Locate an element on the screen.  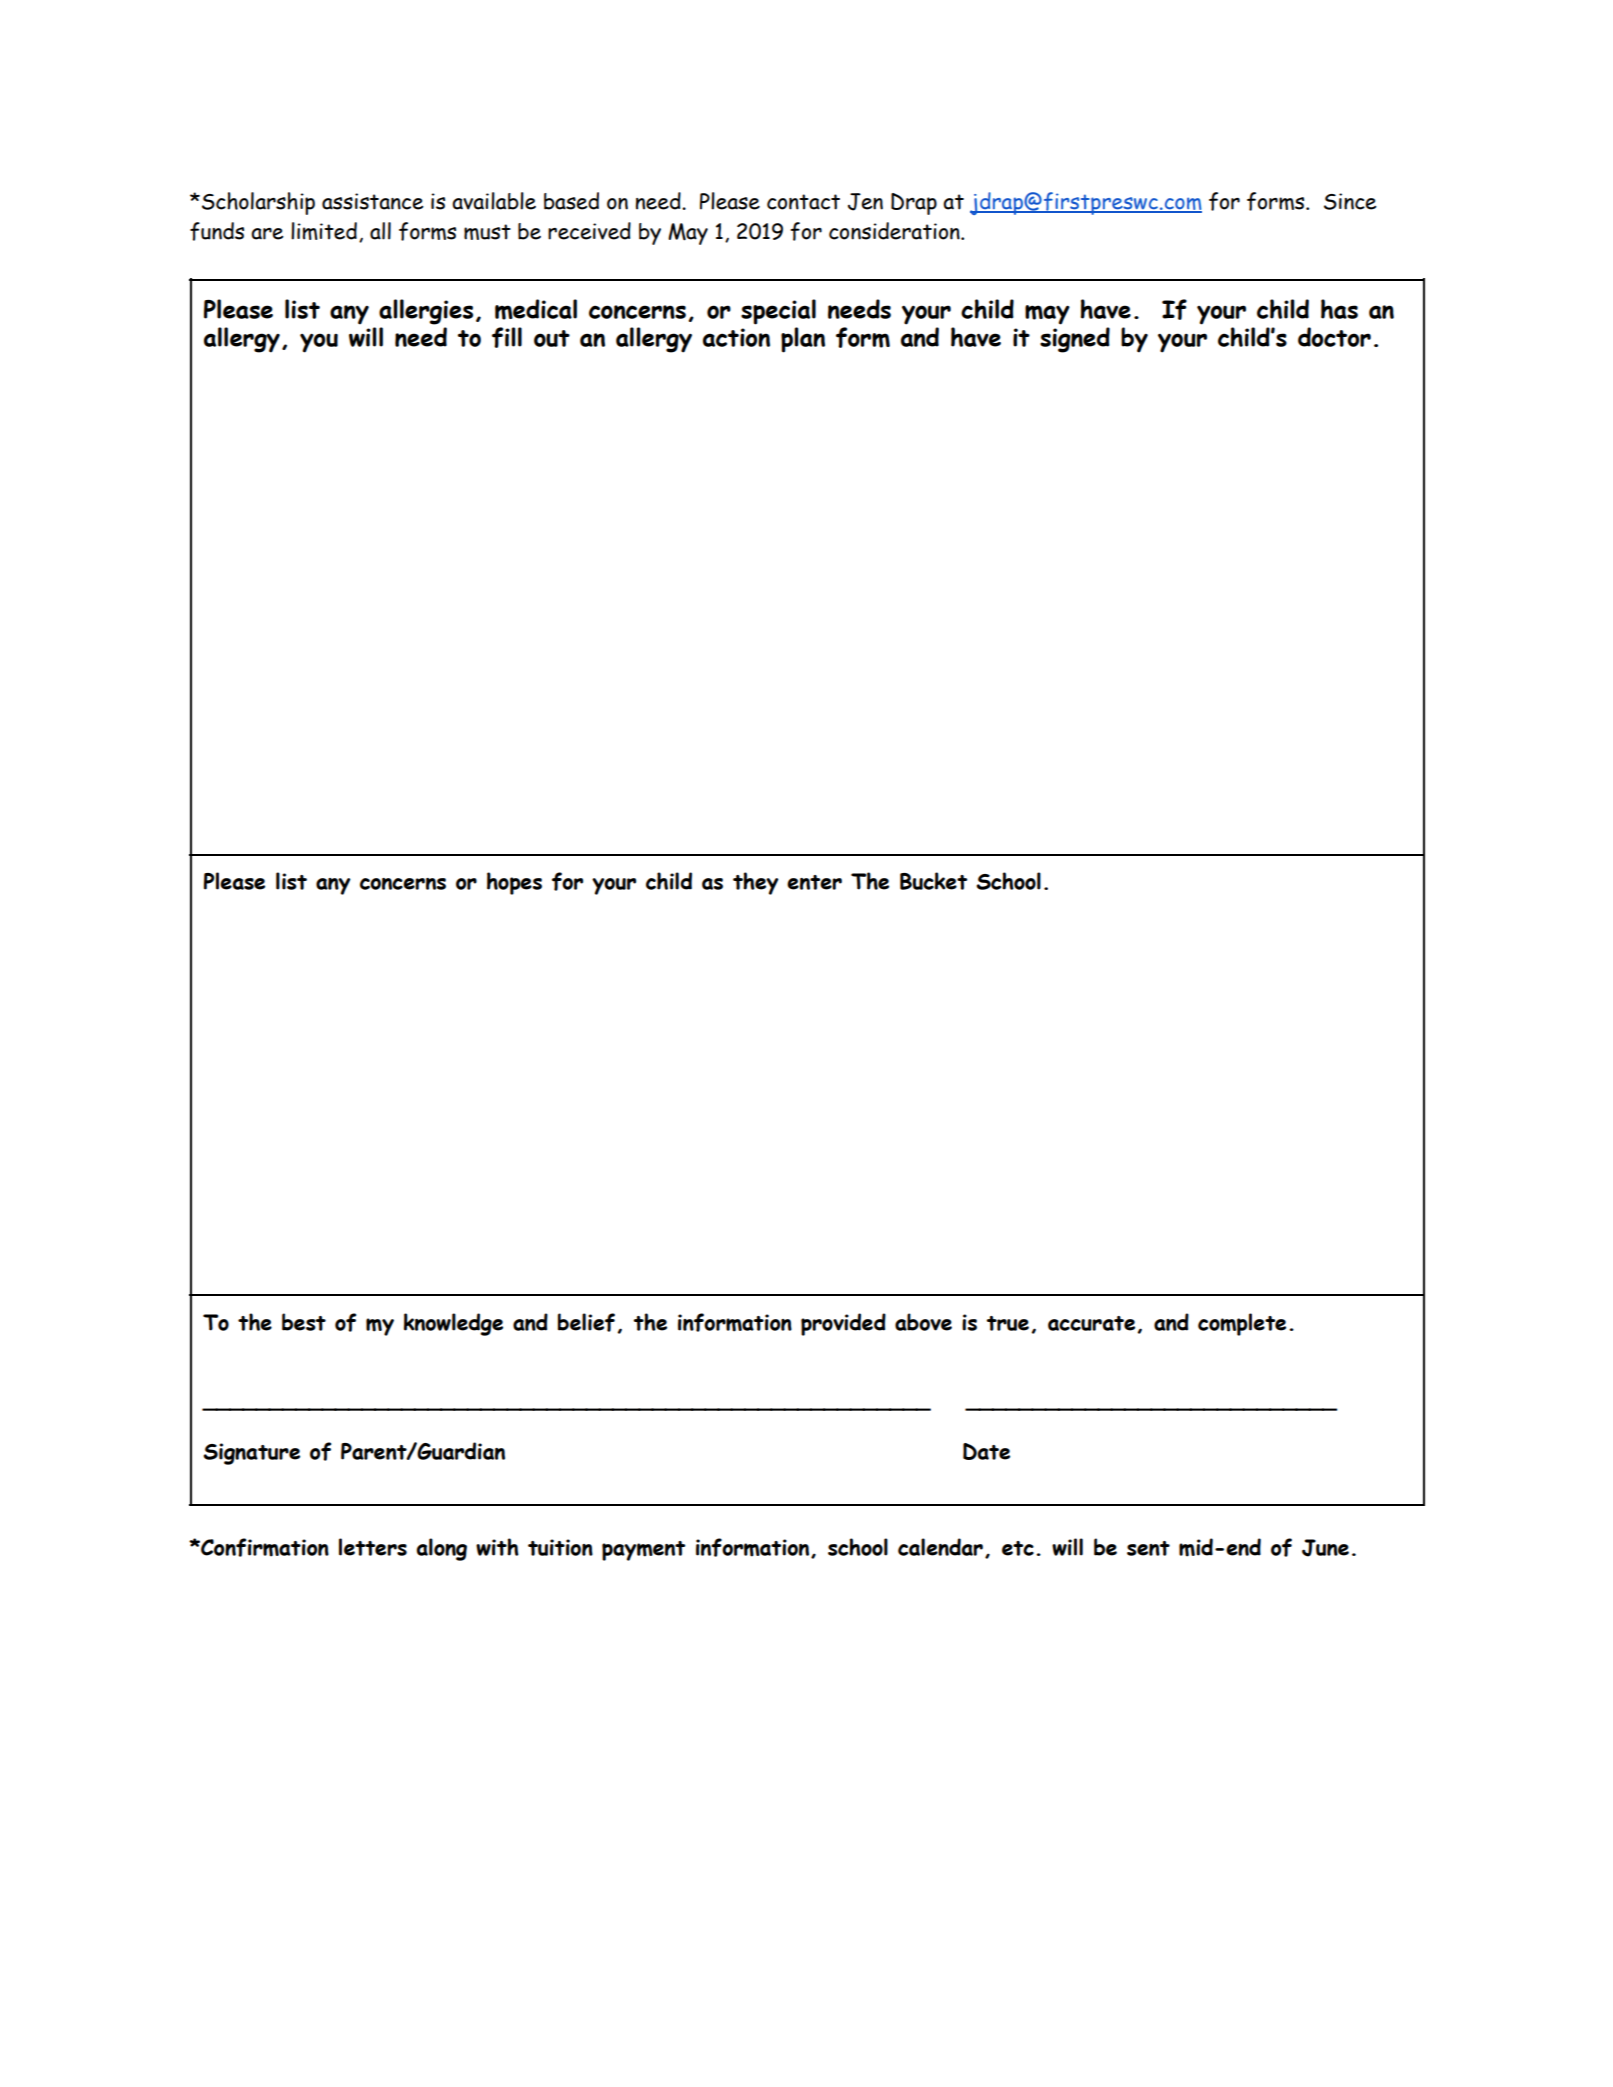
they is located at coordinates (756, 883).
